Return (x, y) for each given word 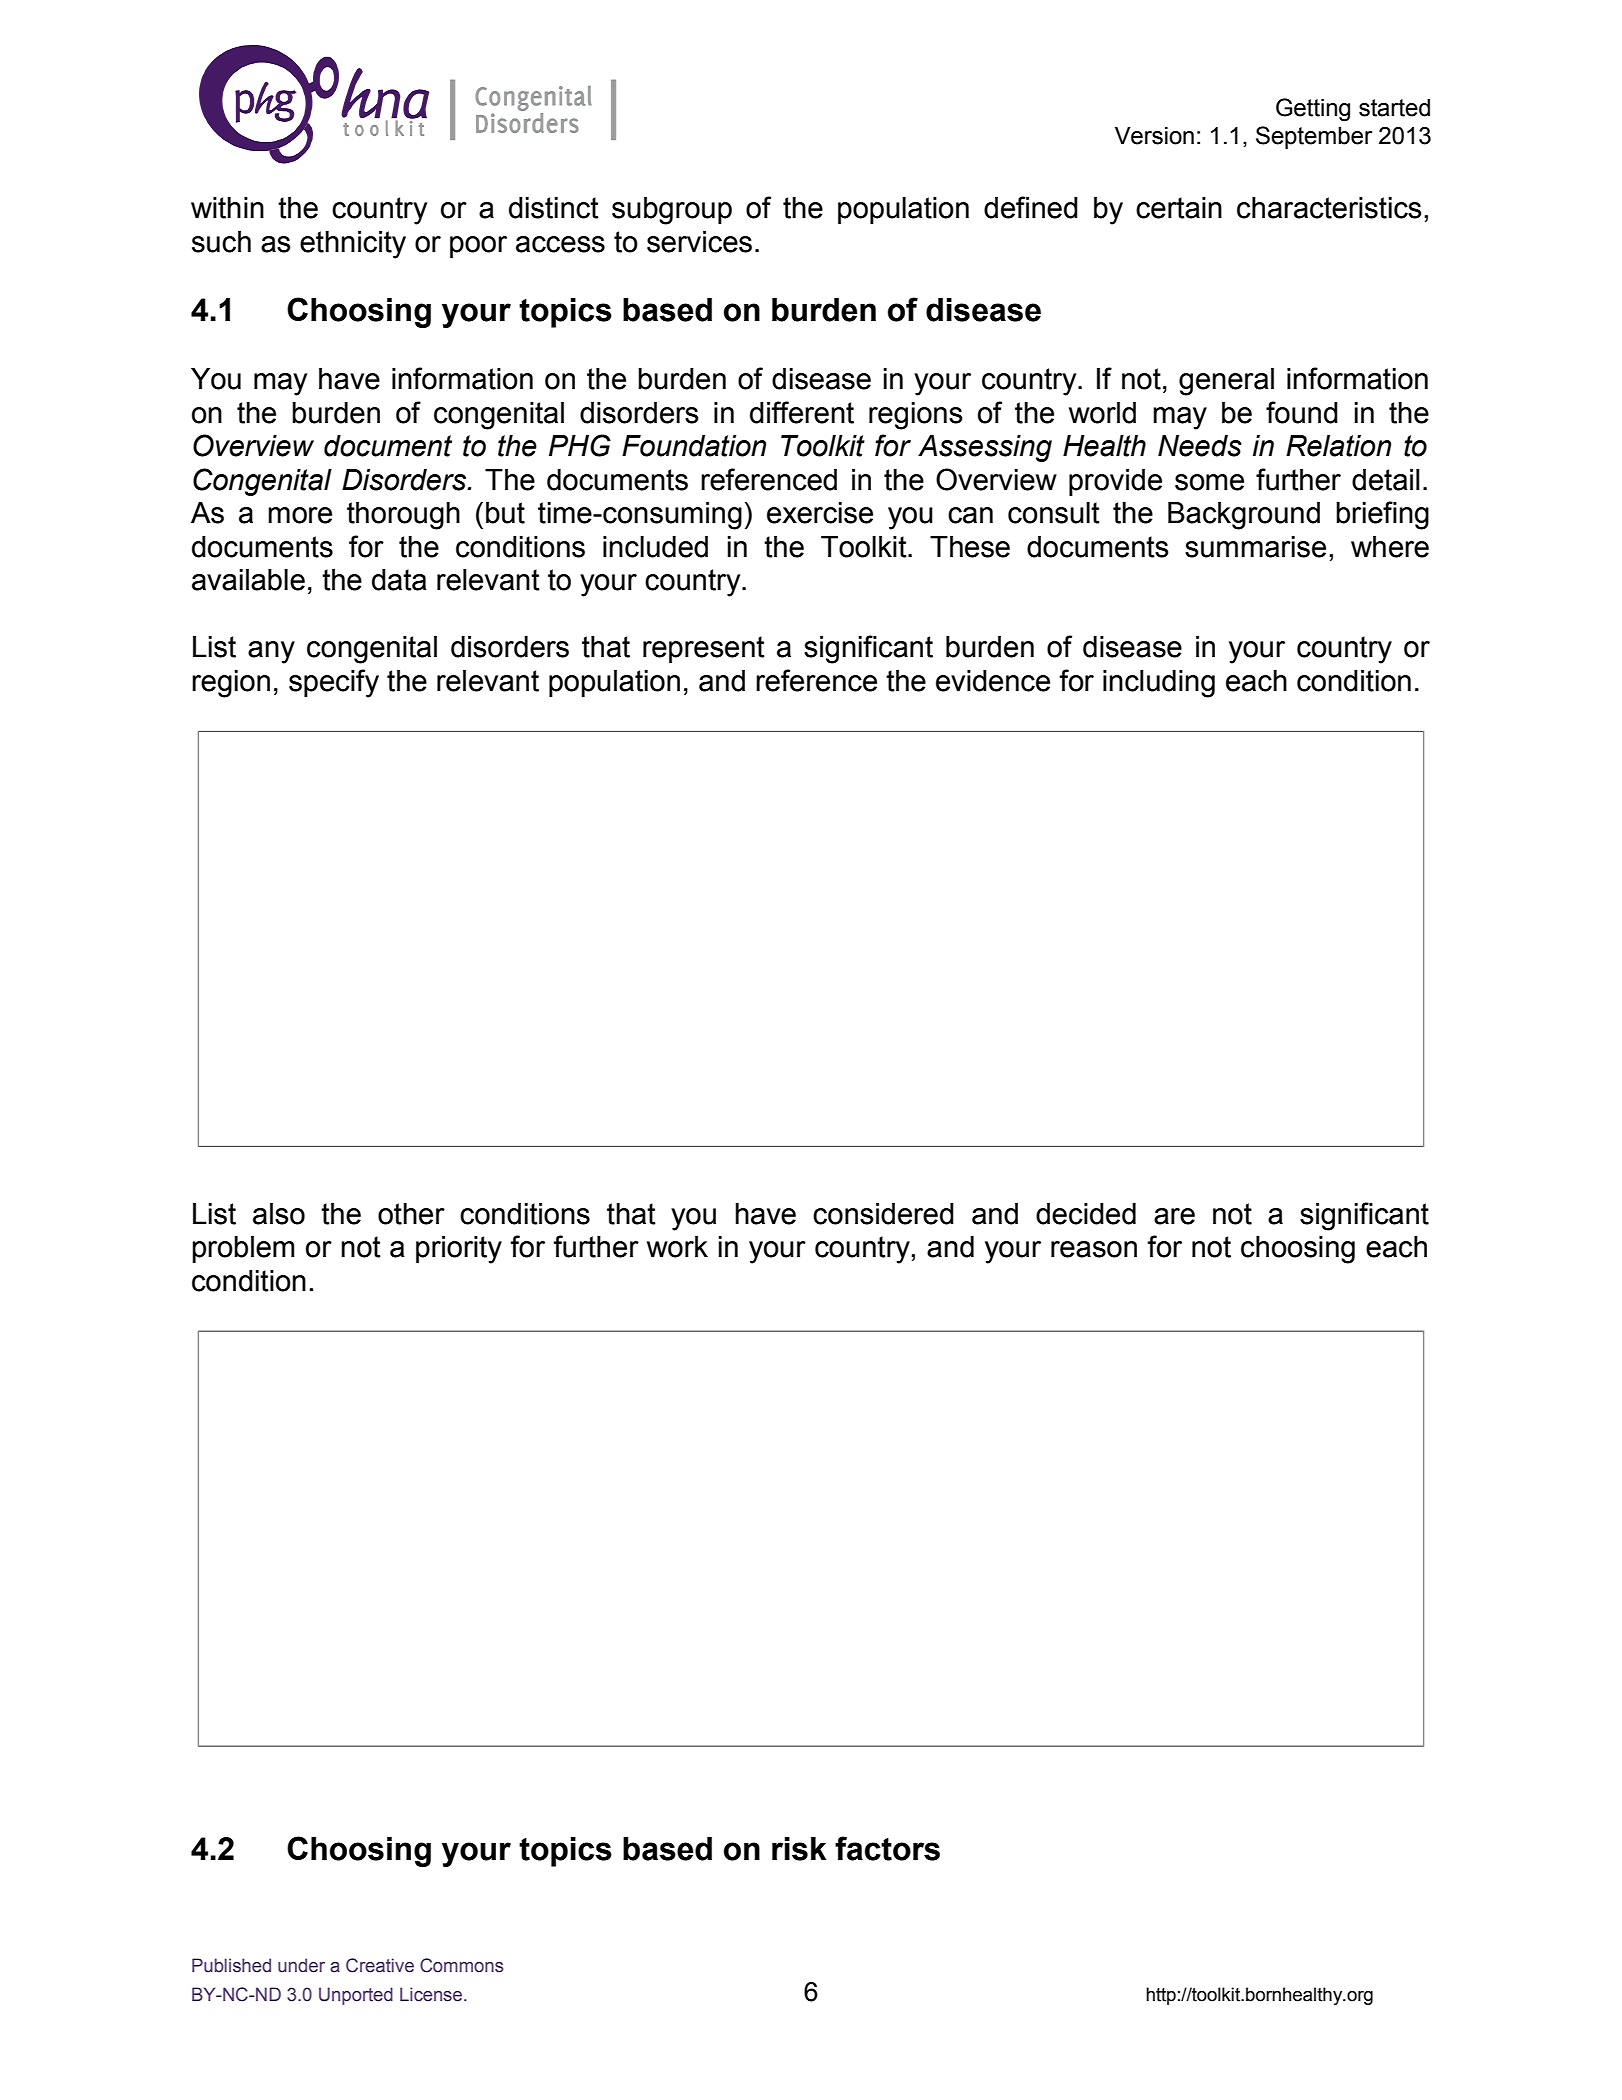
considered (883, 1214)
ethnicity (353, 245)
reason (1094, 1249)
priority (459, 1250)
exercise (820, 513)
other (411, 1214)
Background (1244, 516)
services (699, 242)
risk (799, 1849)
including (1159, 684)
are (1174, 1216)
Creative (380, 1965)
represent (704, 649)
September (1314, 137)
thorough (403, 516)
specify (334, 683)
